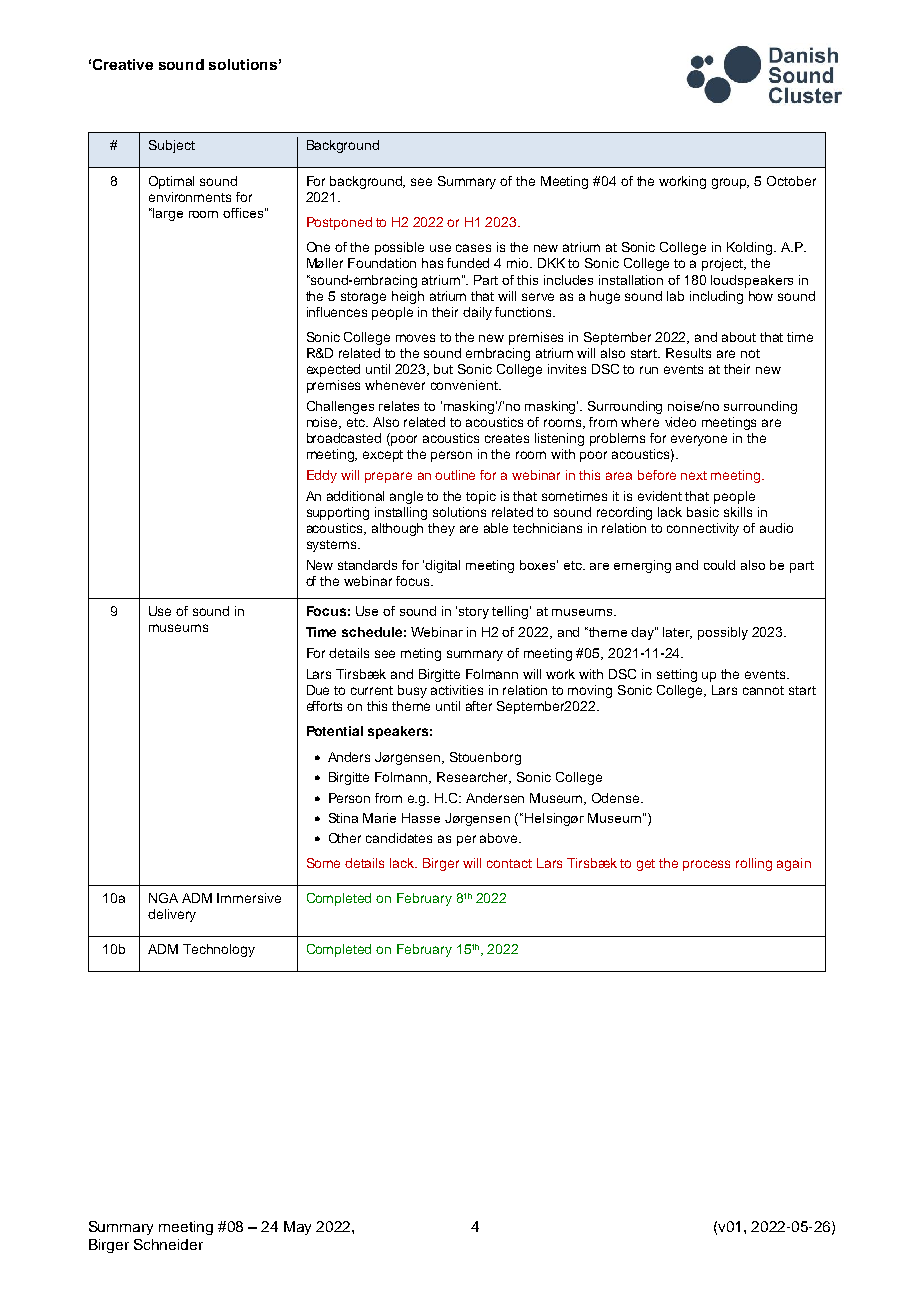 This screenshot has height=1308, width=924. I want to click on May, so click(297, 1228).
